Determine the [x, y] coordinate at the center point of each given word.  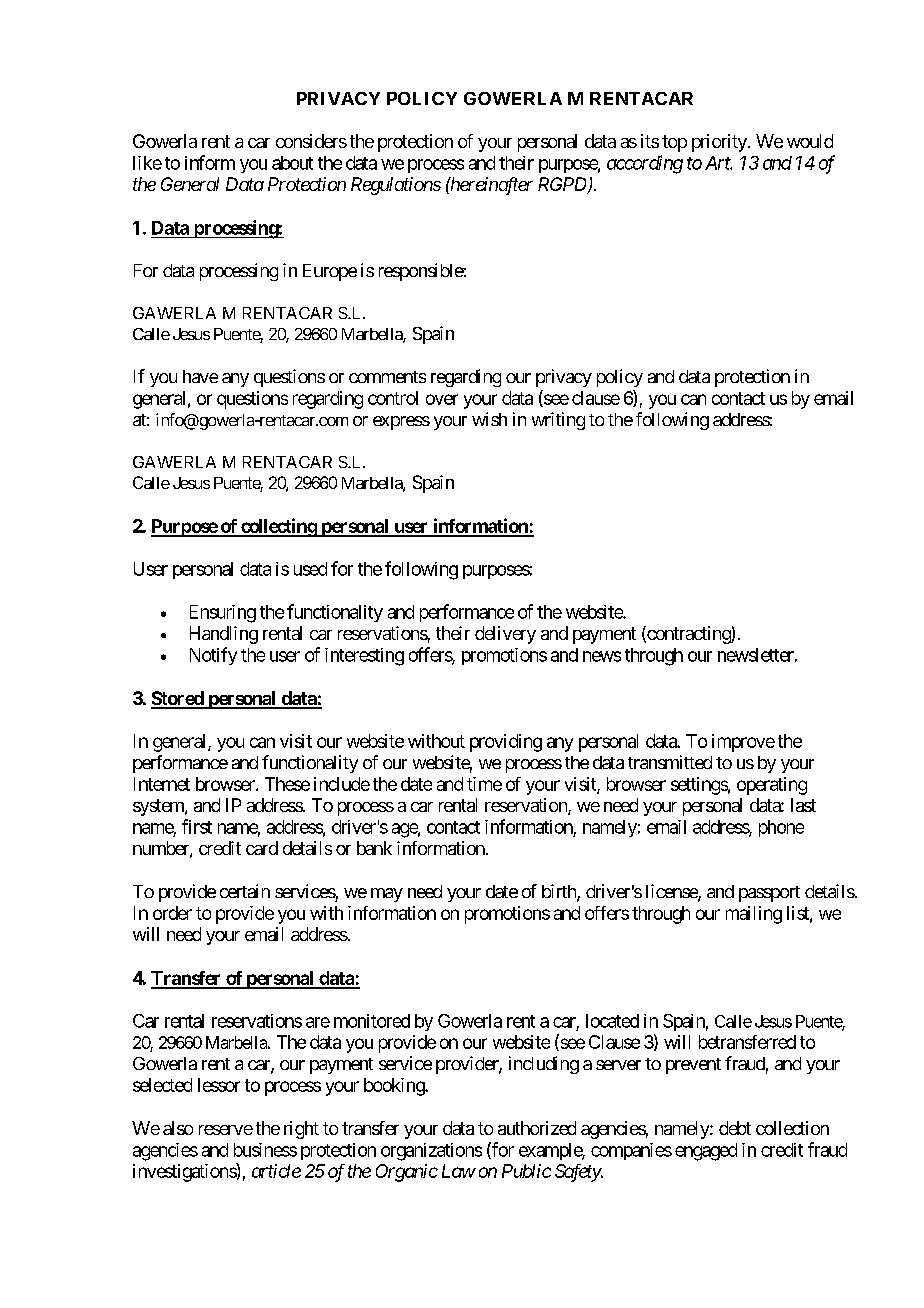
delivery [505, 635]
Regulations [396, 186]
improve [743, 743]
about [292, 163]
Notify [213, 656]
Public [526, 1171]
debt [735, 1128]
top [674, 143]
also [178, 1128]
